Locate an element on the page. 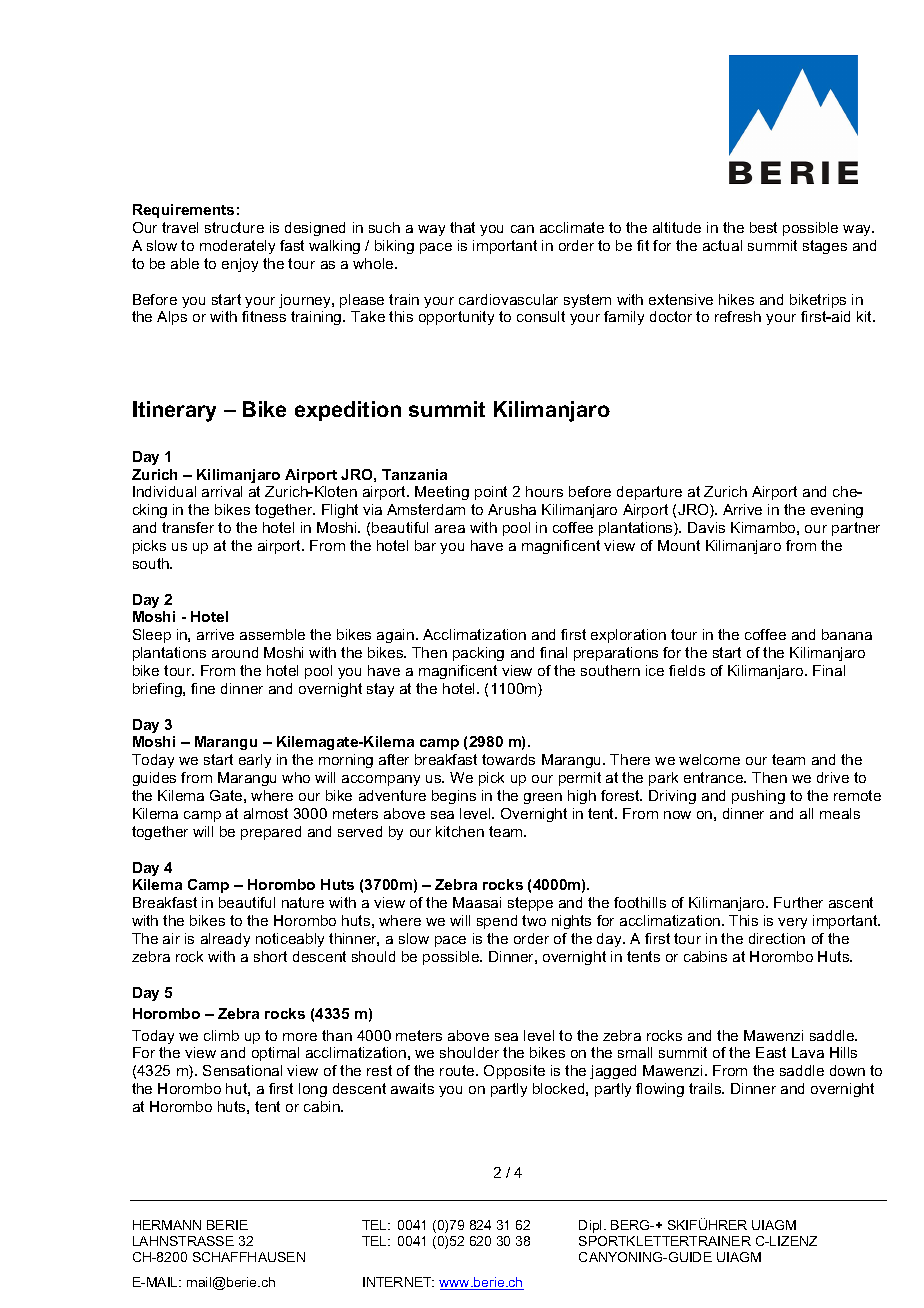 Image resolution: width=924 pixels, height=1308 pixels. very is located at coordinates (792, 923).
